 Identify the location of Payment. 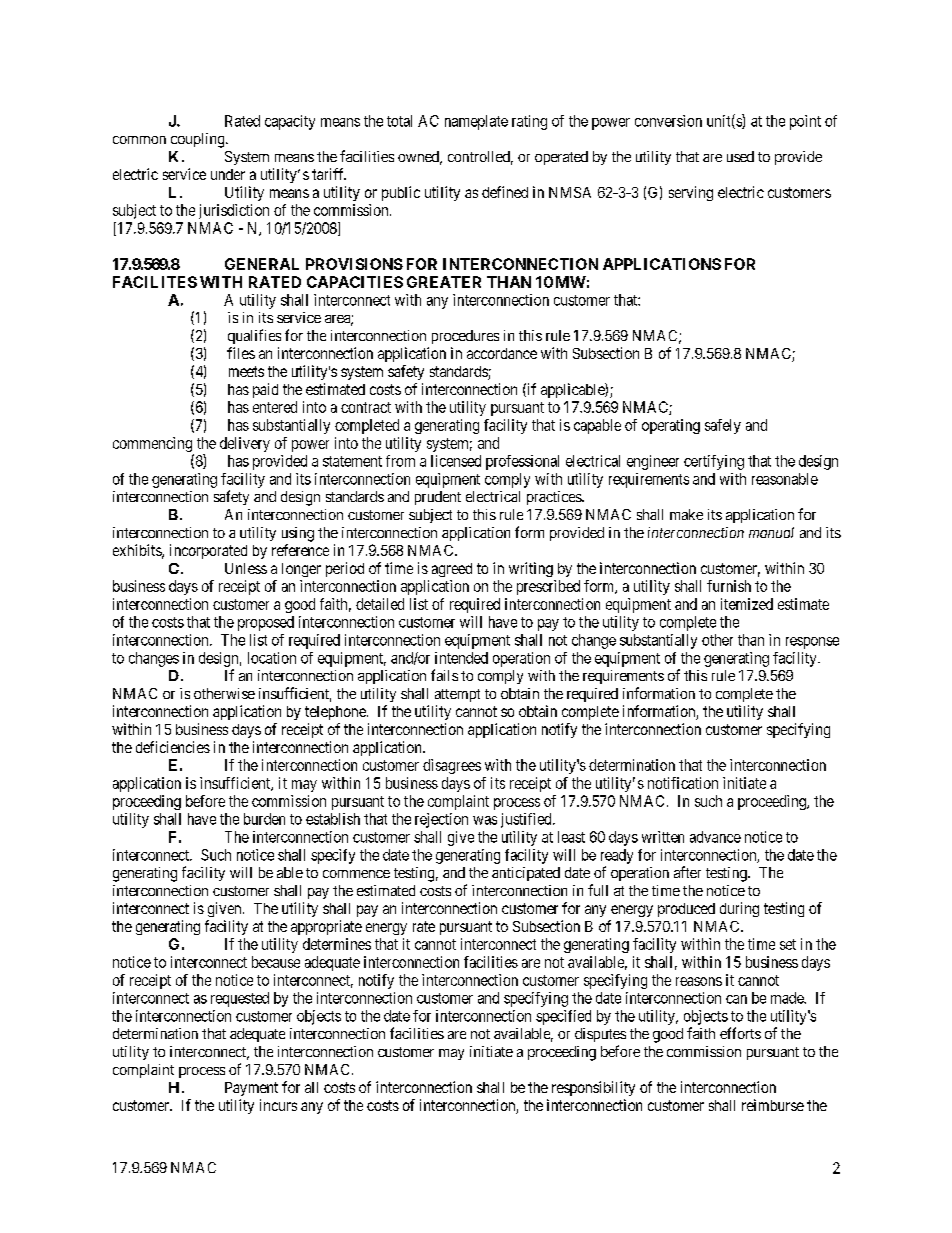
(251, 1089).
